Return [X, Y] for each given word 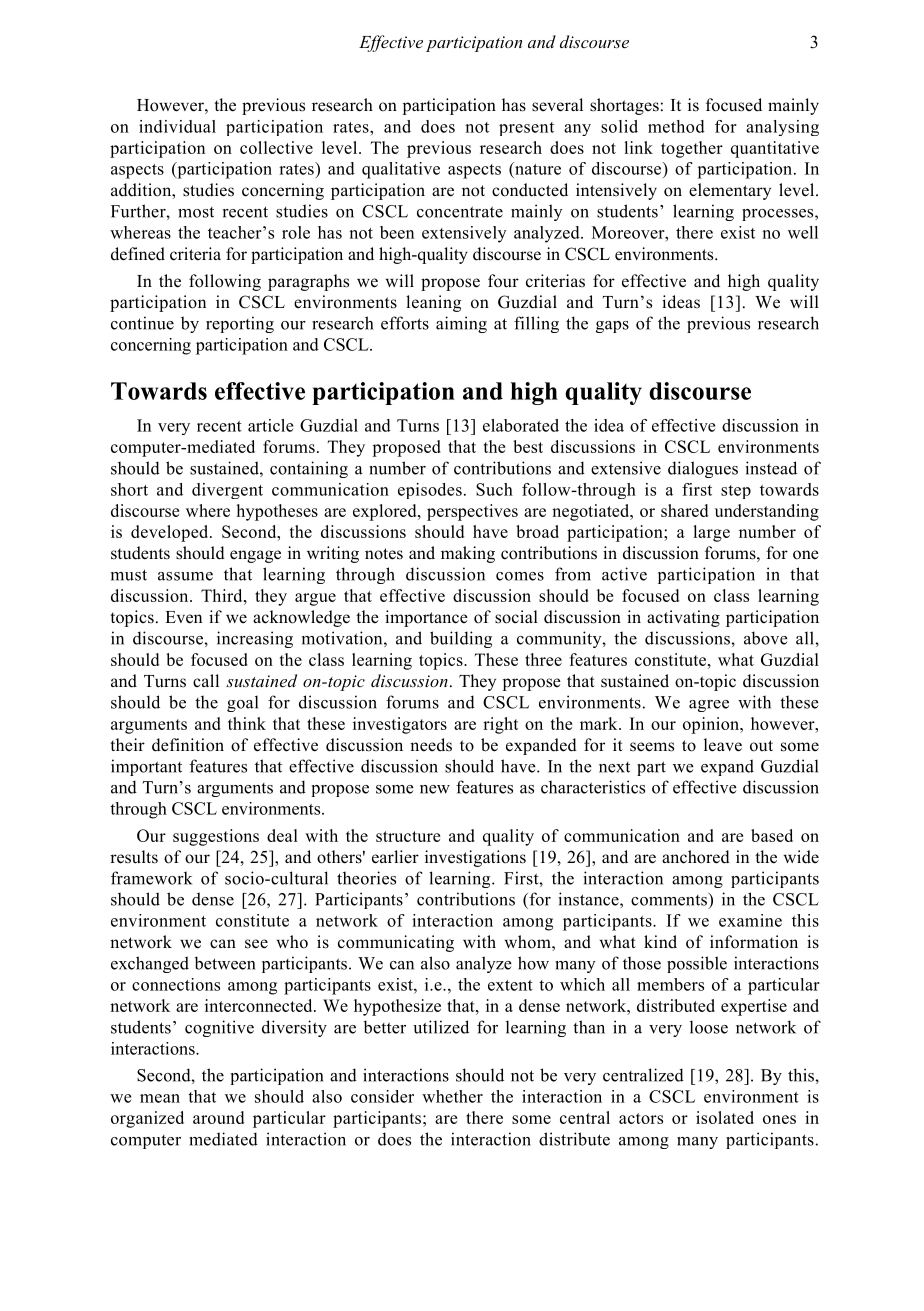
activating [683, 618]
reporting [240, 324]
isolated [725, 1117]
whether [452, 1096]
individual [177, 126]
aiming [461, 324]
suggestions [216, 837]
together [692, 149]
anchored [696, 857]
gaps [612, 327]
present [526, 129]
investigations [475, 858]
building [461, 639]
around [218, 1117]
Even [183, 617]
